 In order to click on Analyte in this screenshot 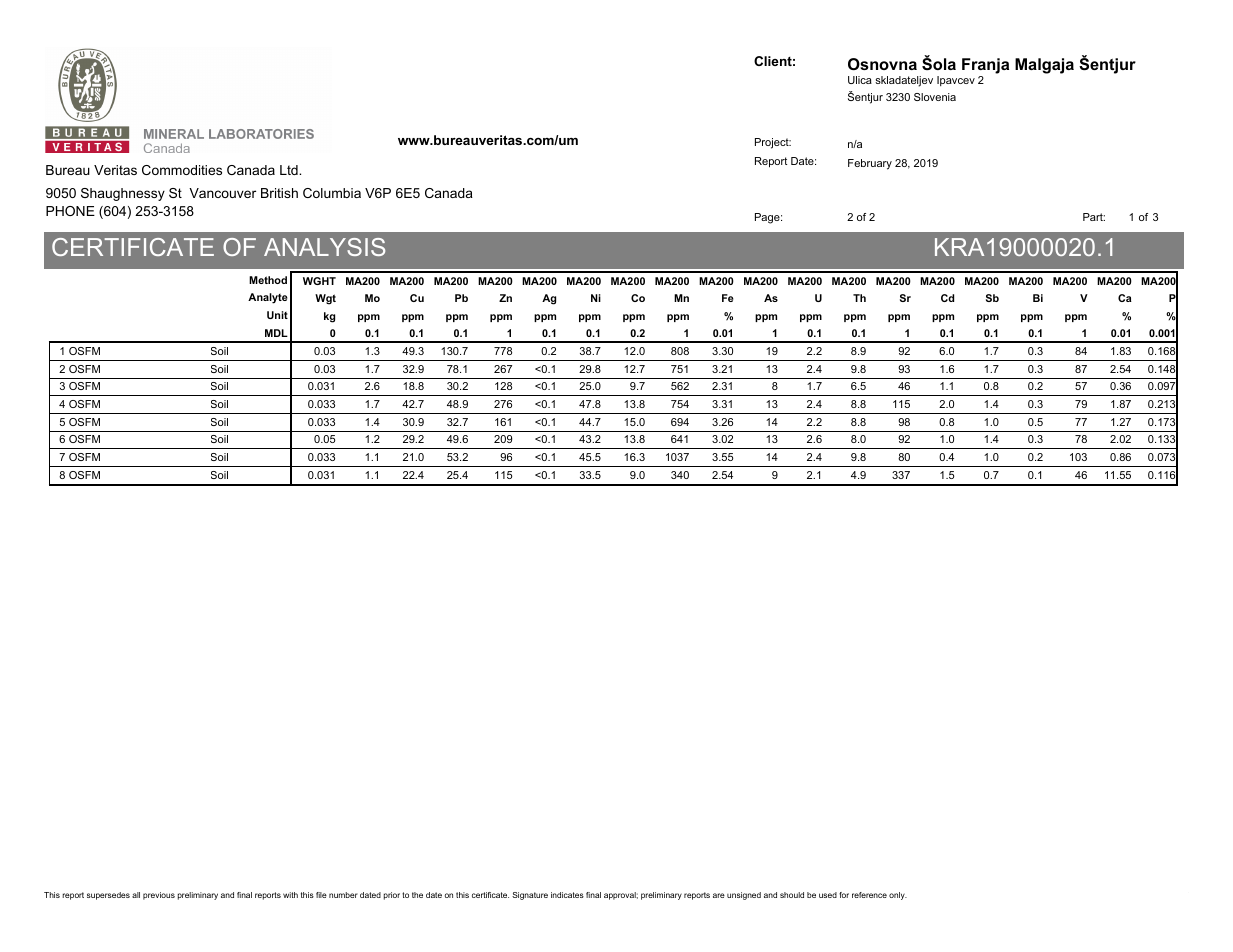, I will do `click(268, 298)`.
